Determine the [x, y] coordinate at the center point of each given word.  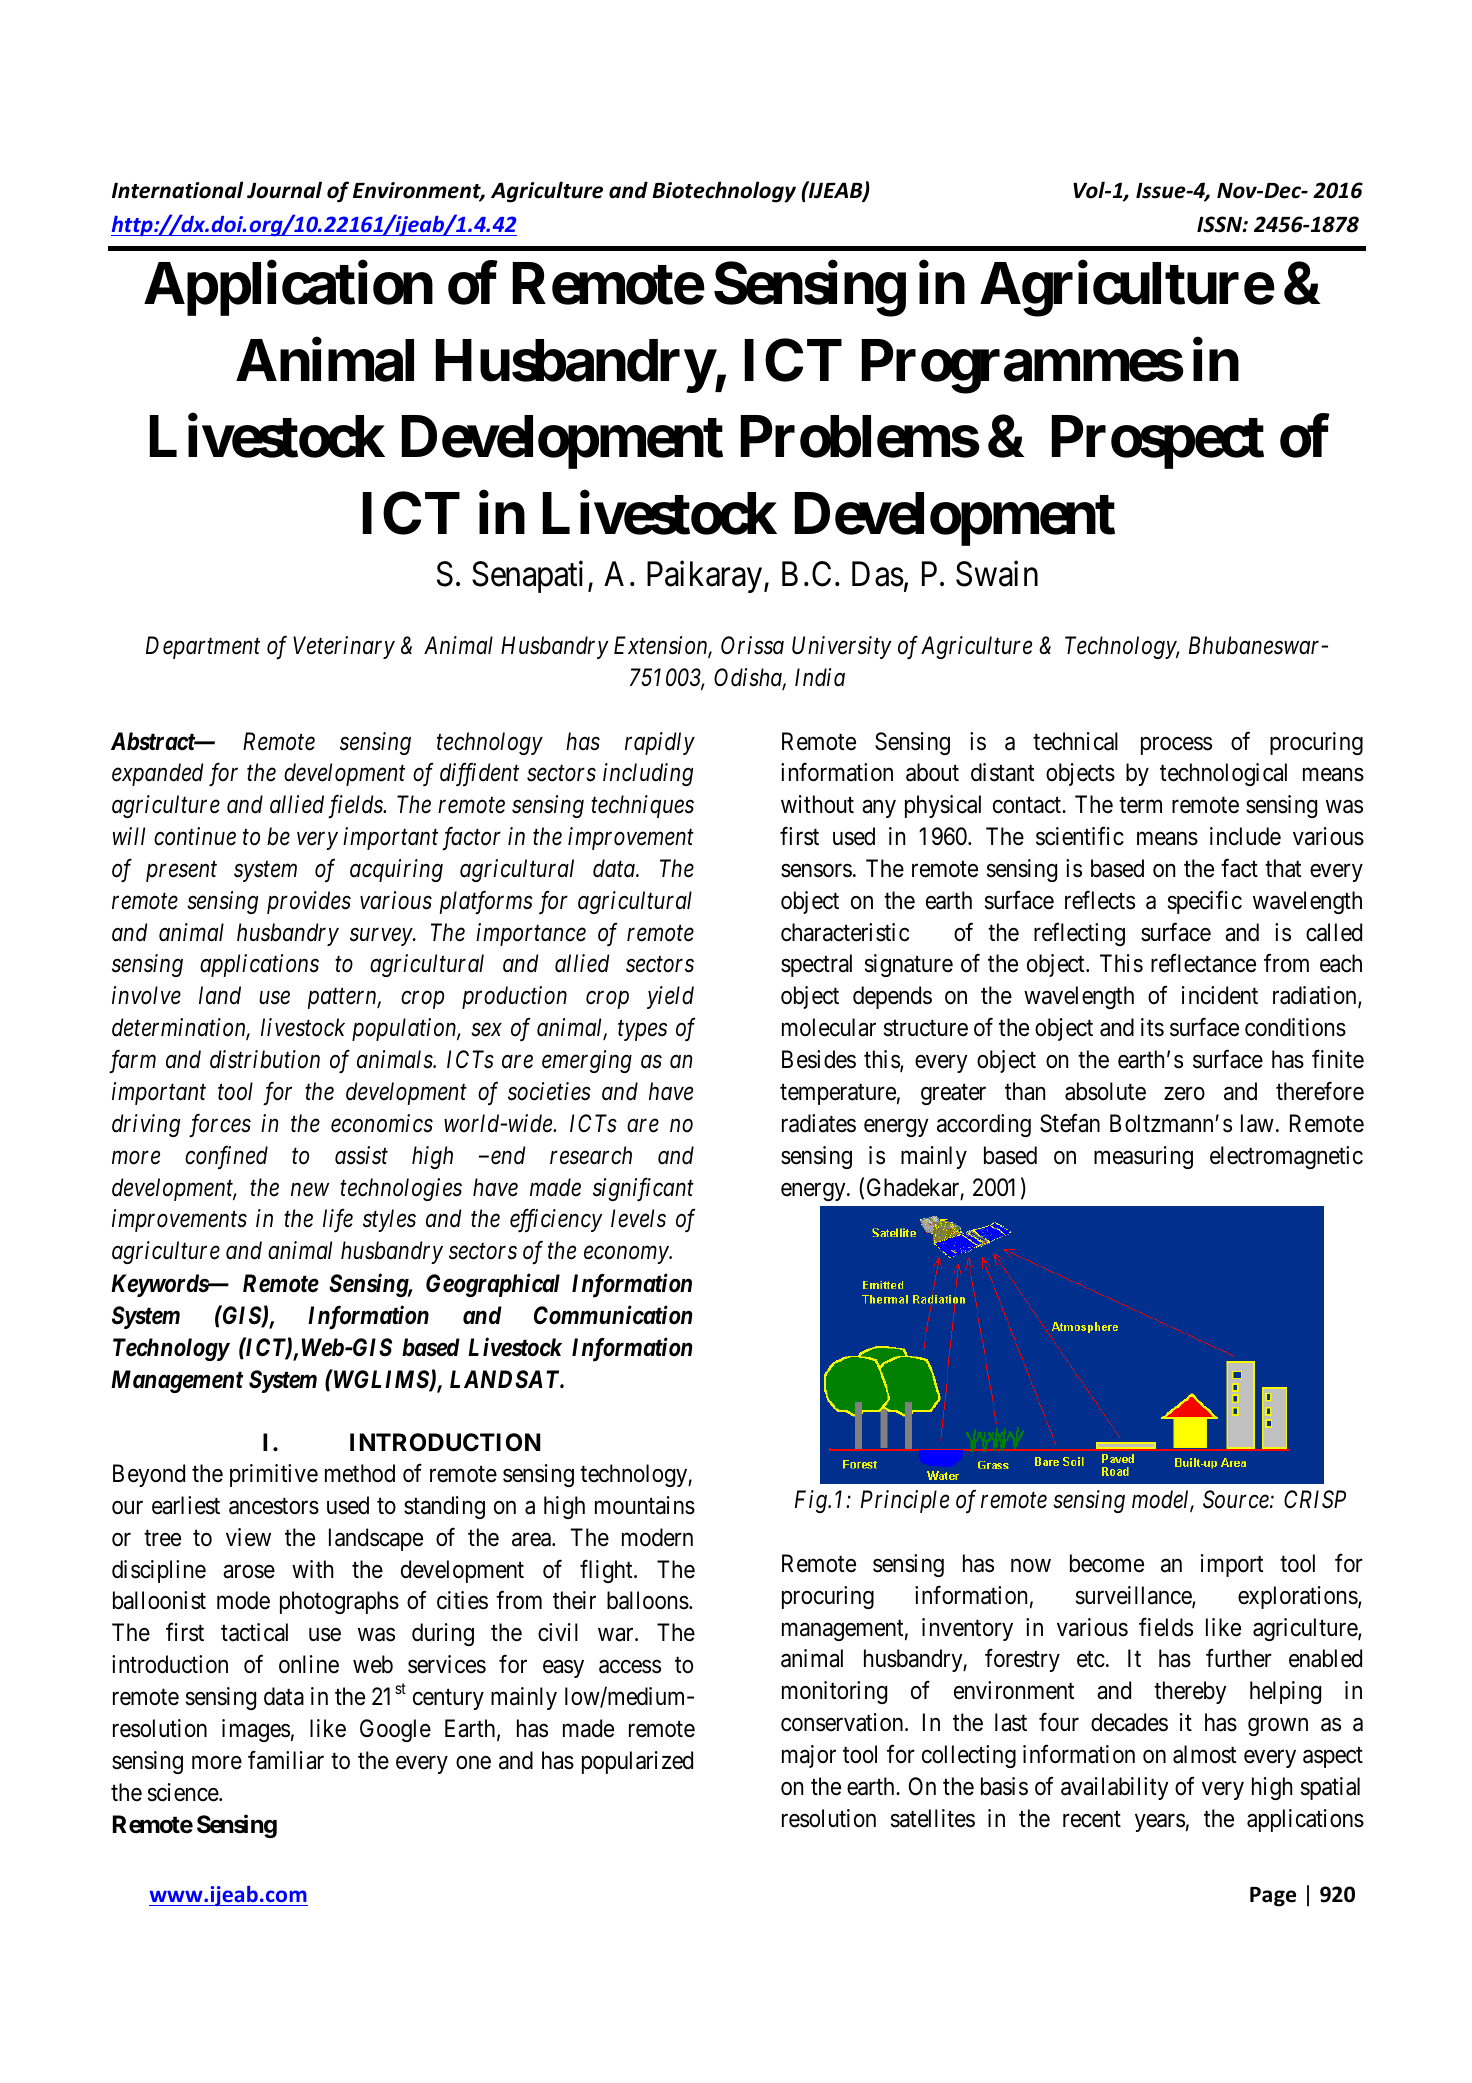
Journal [284, 190]
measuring [1143, 1157]
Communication [613, 1315]
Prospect [1158, 442]
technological [1223, 774]
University [842, 647]
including [648, 774]
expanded [157, 774]
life [338, 1220]
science [184, 1792]
